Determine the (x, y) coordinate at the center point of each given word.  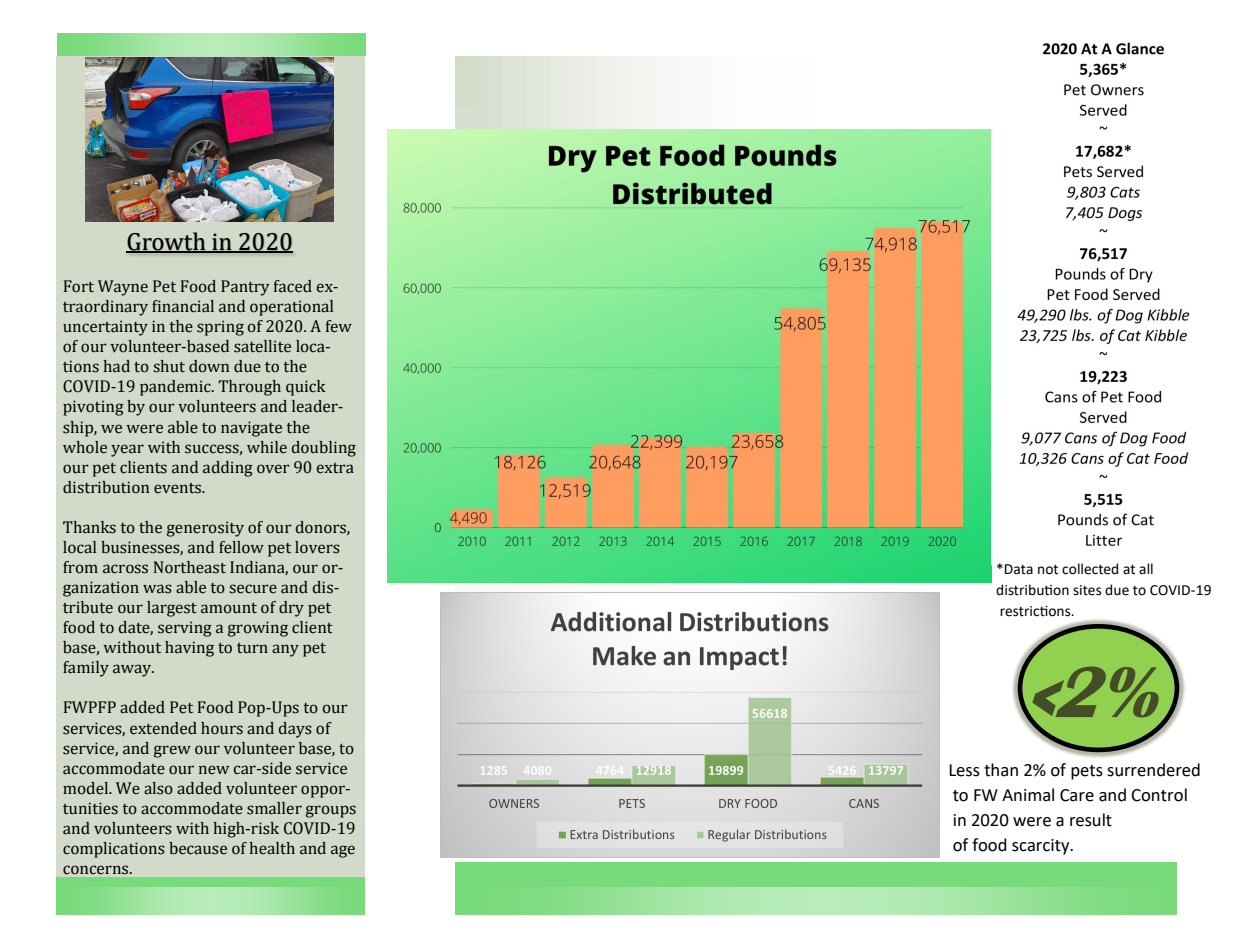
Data (1019, 569)
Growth (167, 242)
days (295, 730)
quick (306, 388)
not (1048, 570)
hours (222, 728)
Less (964, 770)
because (198, 848)
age (343, 851)
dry (291, 609)
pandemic (176, 388)
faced (293, 286)
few (339, 326)
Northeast (190, 567)
